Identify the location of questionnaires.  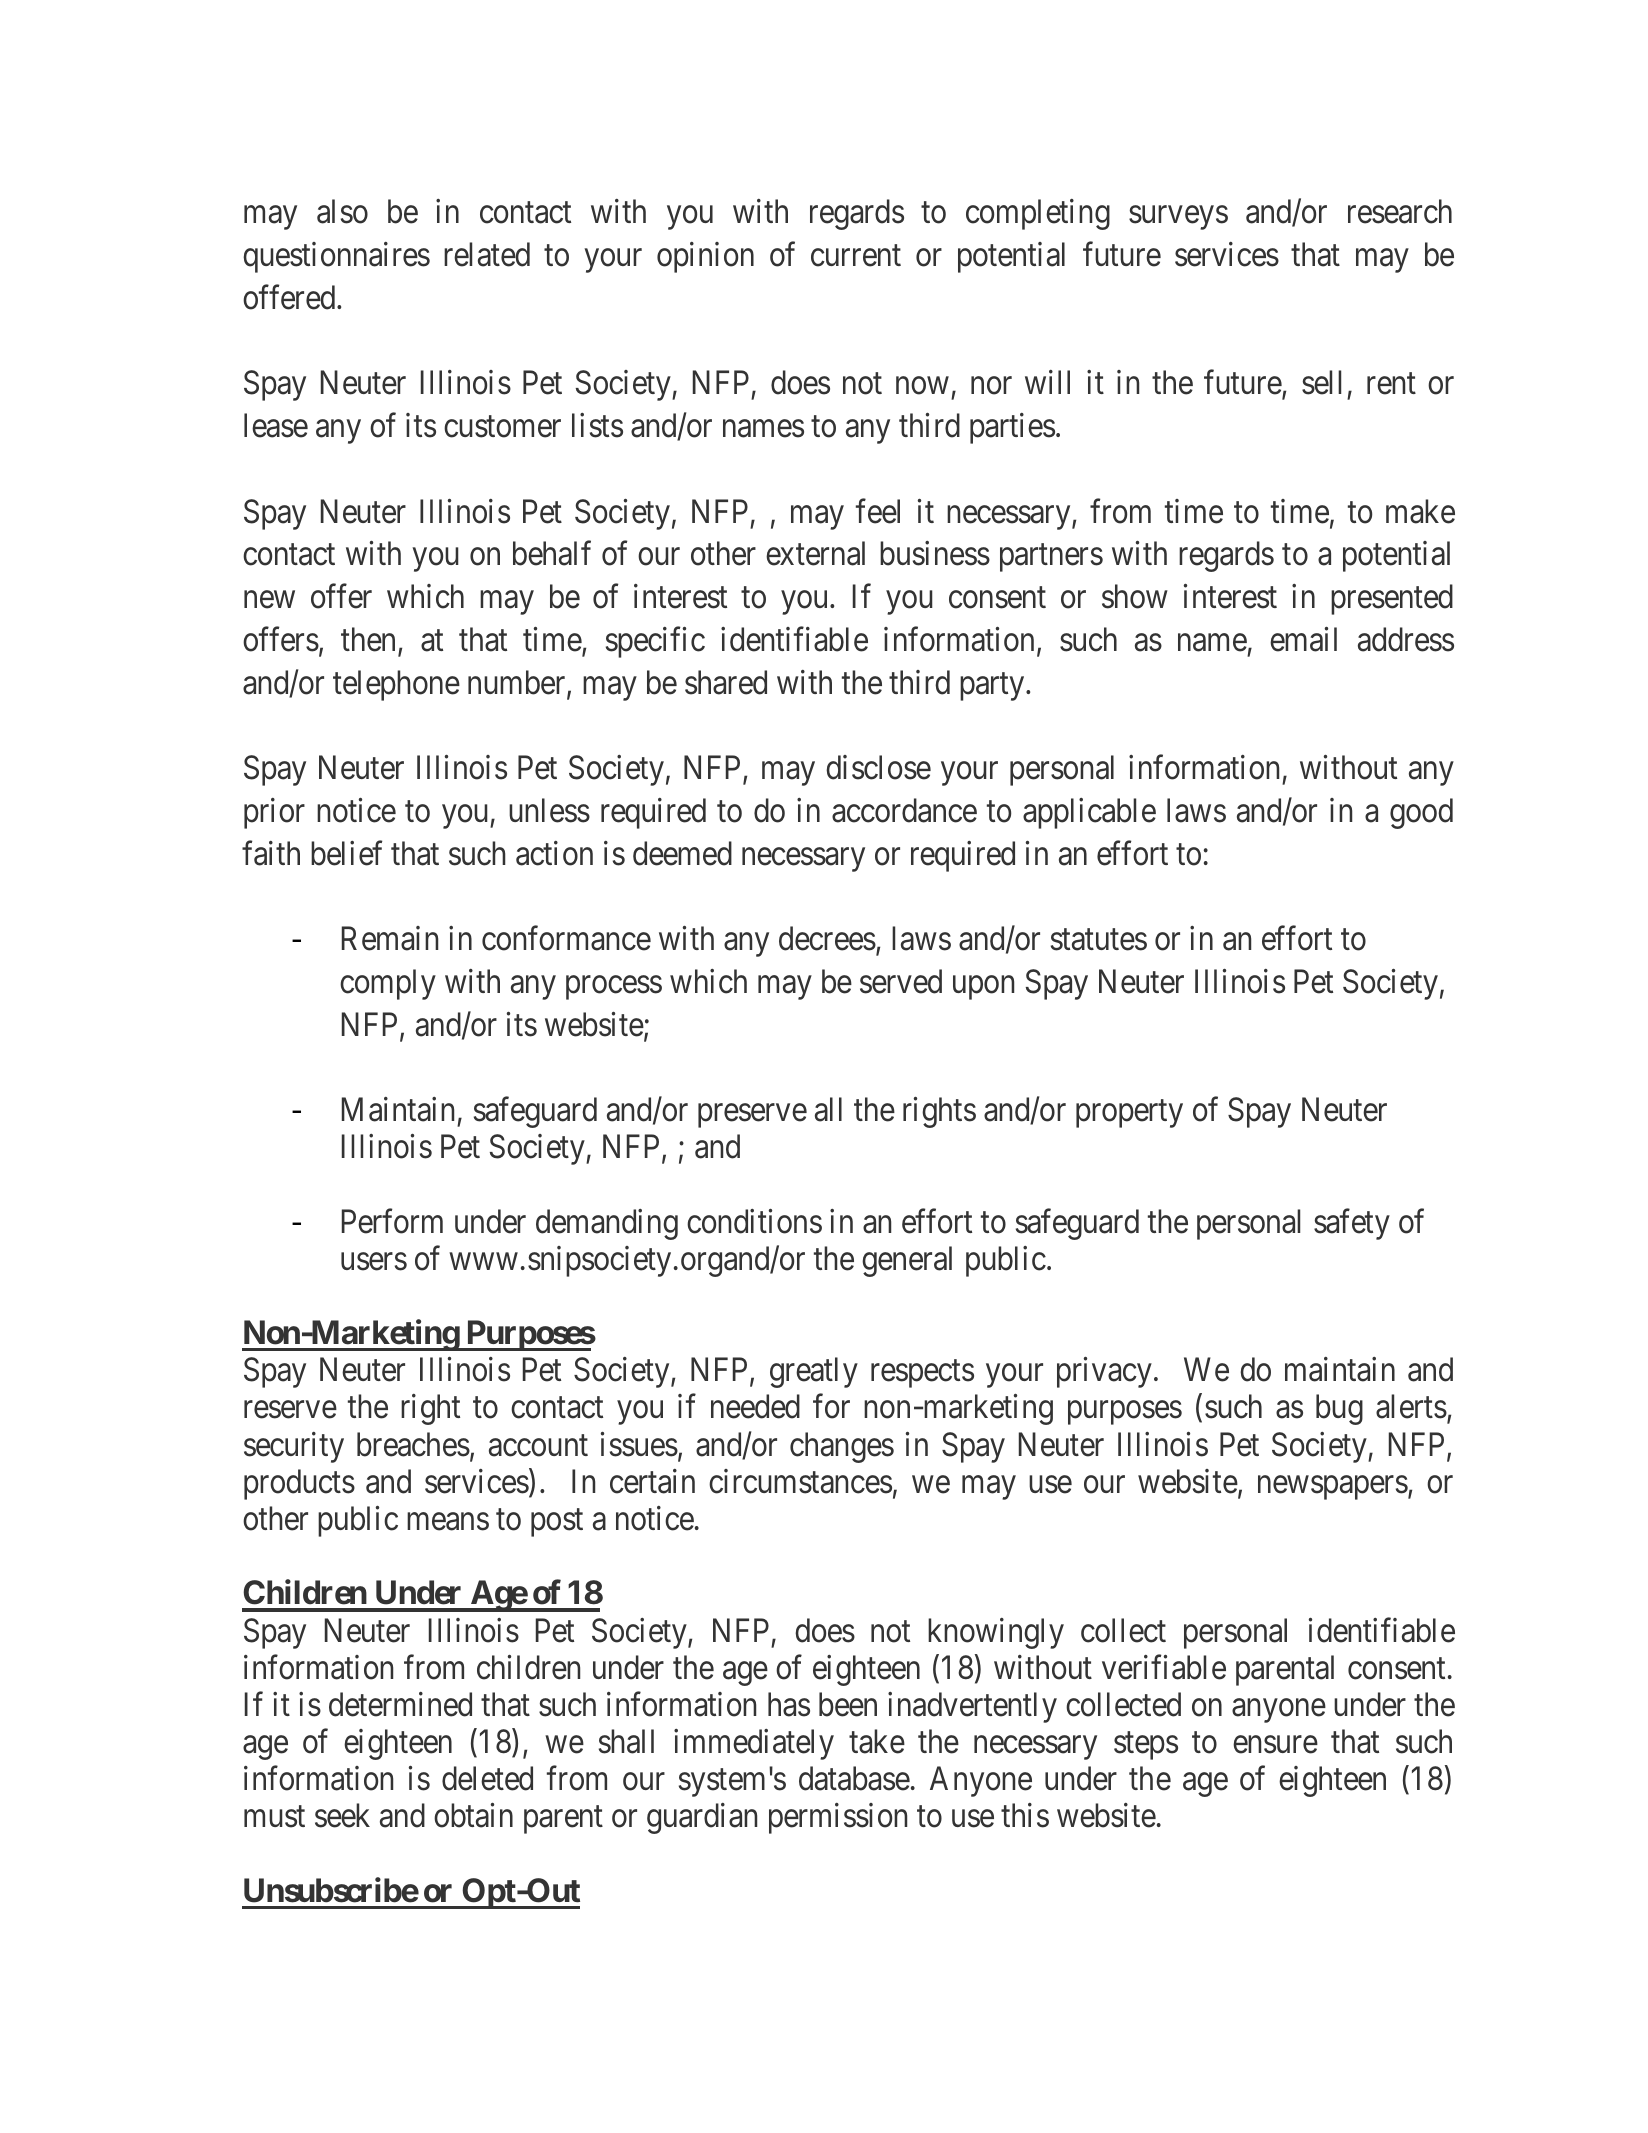
(336, 257).
